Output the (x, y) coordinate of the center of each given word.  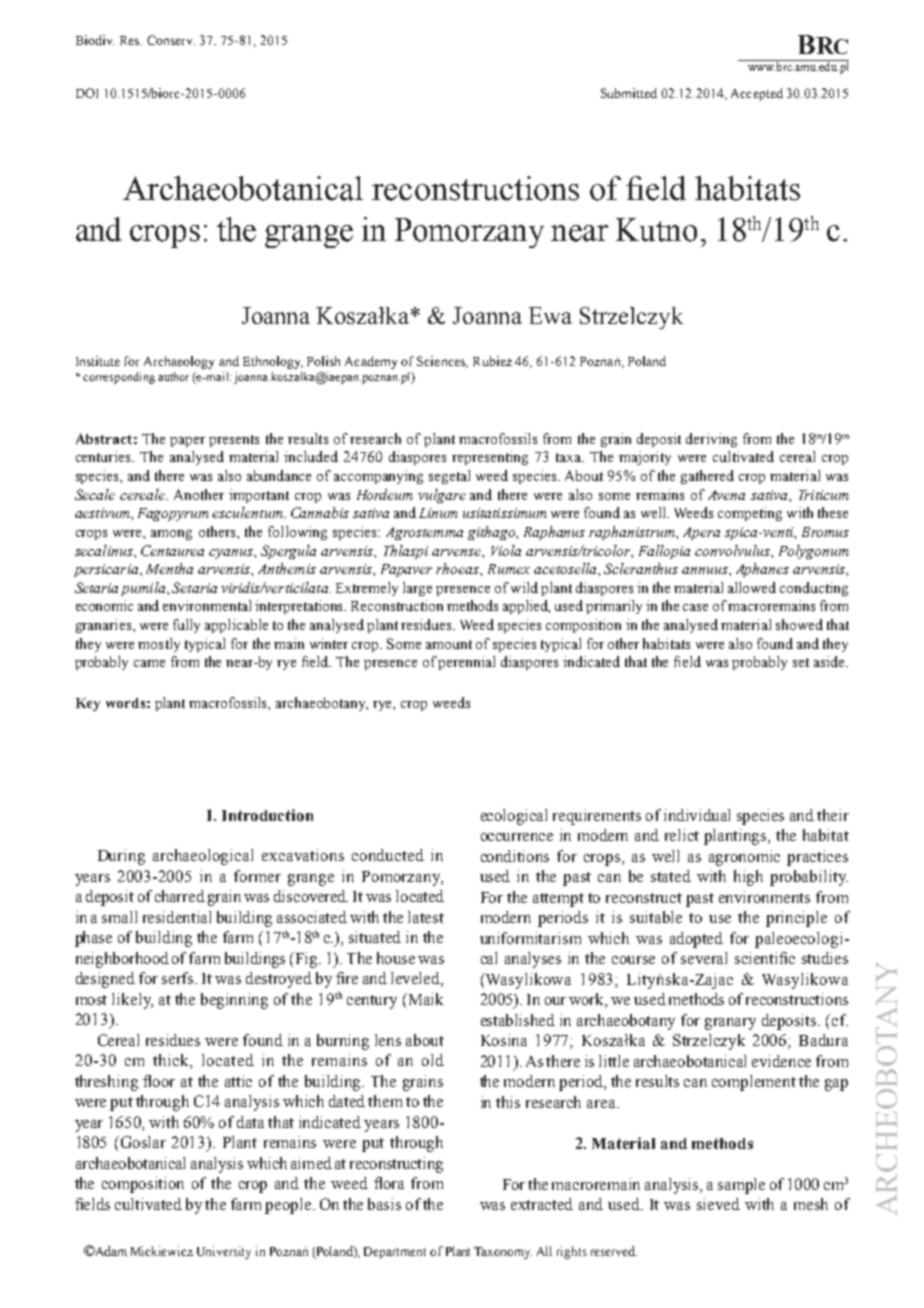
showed (799, 624)
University (224, 1252)
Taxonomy (503, 1253)
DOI (87, 93)
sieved (718, 1204)
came (149, 663)
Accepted (757, 94)
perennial (466, 663)
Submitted (629, 93)
